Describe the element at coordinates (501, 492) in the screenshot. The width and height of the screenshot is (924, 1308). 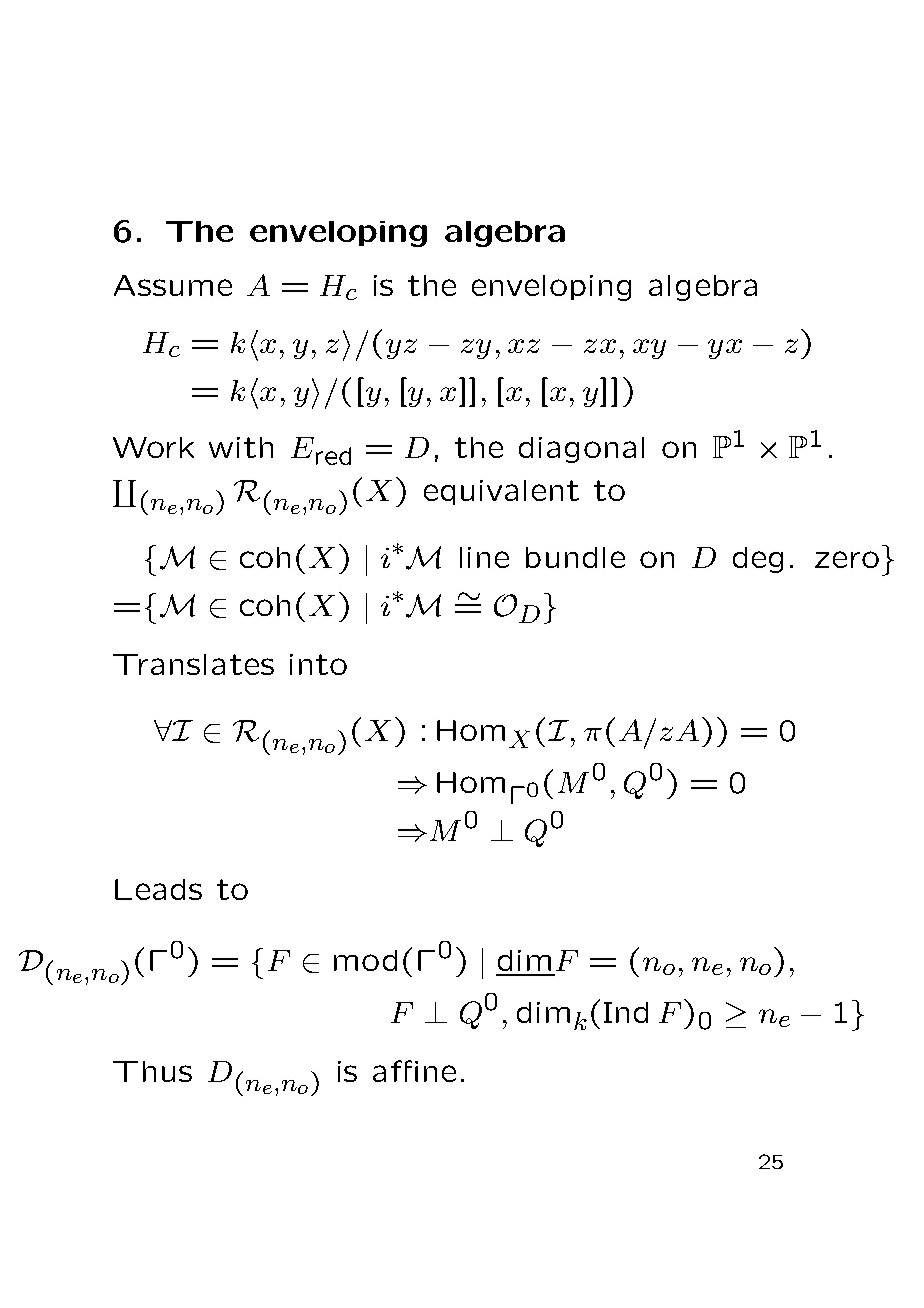
I see `equivalent` at that location.
